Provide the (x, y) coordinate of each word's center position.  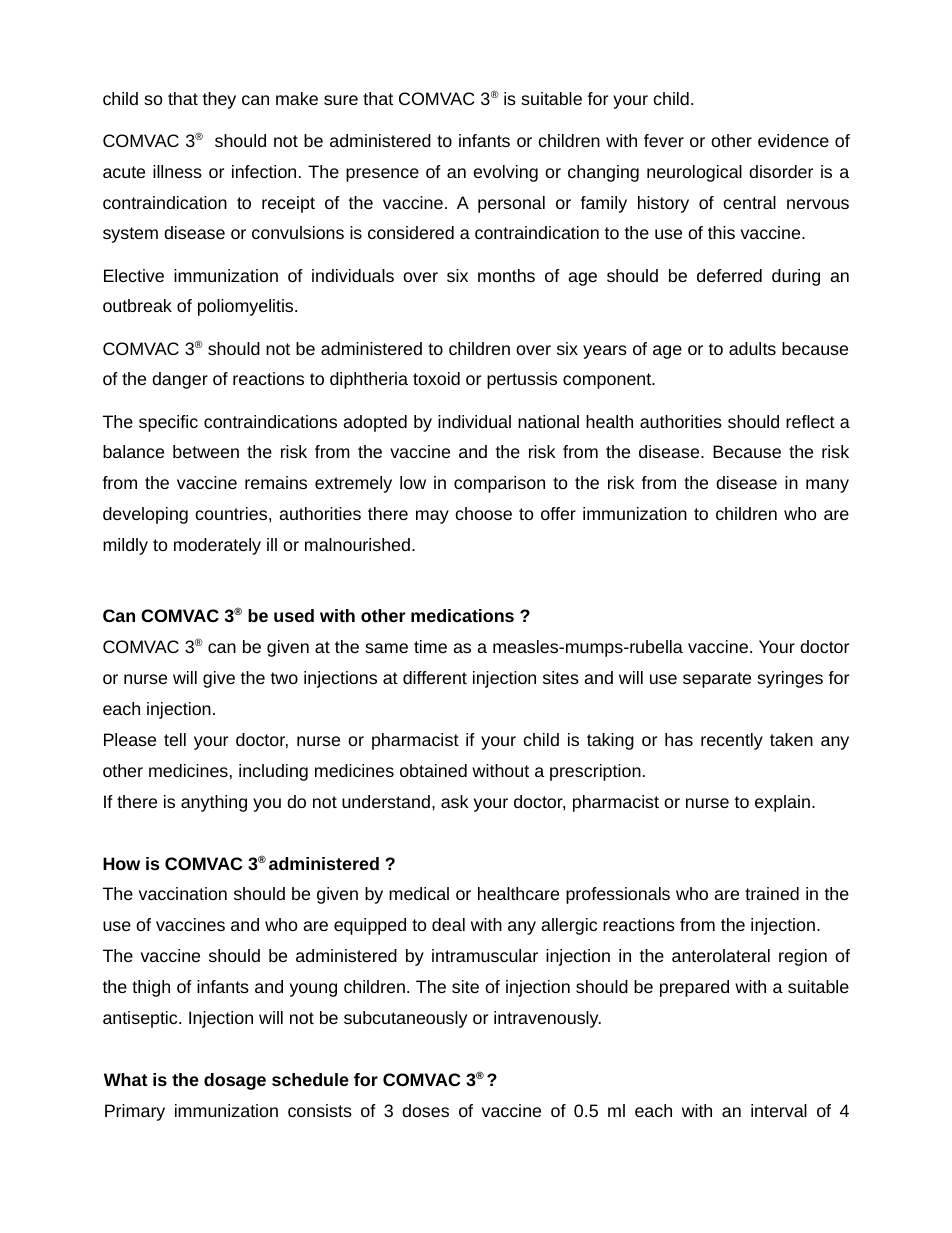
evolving (505, 173)
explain (782, 803)
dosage (235, 1081)
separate (717, 680)
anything (214, 803)
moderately (217, 546)
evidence (793, 140)
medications (462, 615)
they (219, 100)
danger (180, 380)
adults (752, 348)
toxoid (436, 378)
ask (454, 801)
